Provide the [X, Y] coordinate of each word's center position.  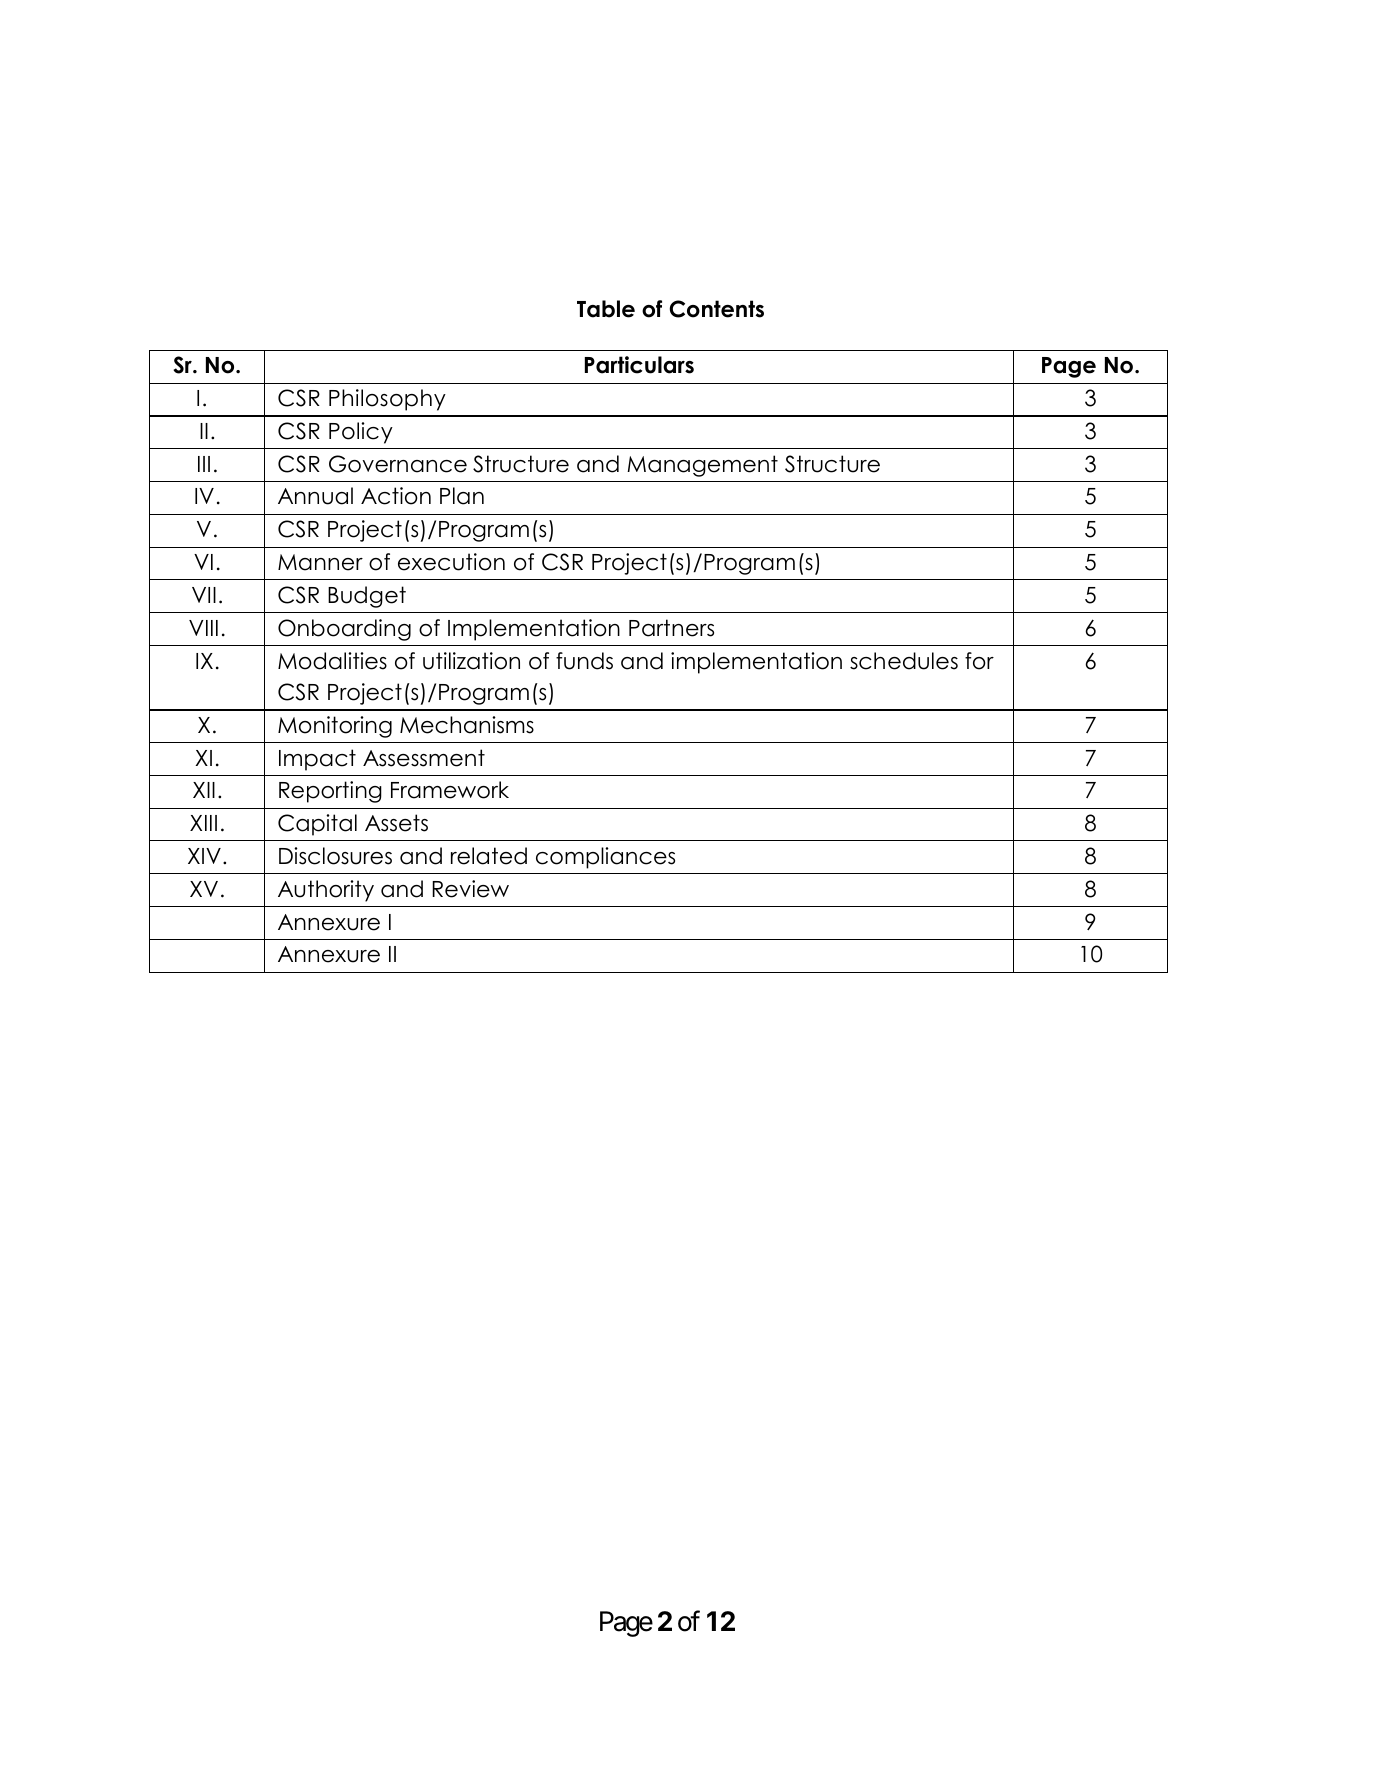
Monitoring [335, 727]
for [979, 661]
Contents [716, 309]
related [489, 856]
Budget [367, 597]
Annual [315, 496]
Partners [671, 628]
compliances [605, 858]
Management [702, 466]
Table [606, 309]
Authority [326, 891]
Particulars [639, 365]
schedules [904, 661]
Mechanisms [467, 725]
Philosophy [387, 400]
